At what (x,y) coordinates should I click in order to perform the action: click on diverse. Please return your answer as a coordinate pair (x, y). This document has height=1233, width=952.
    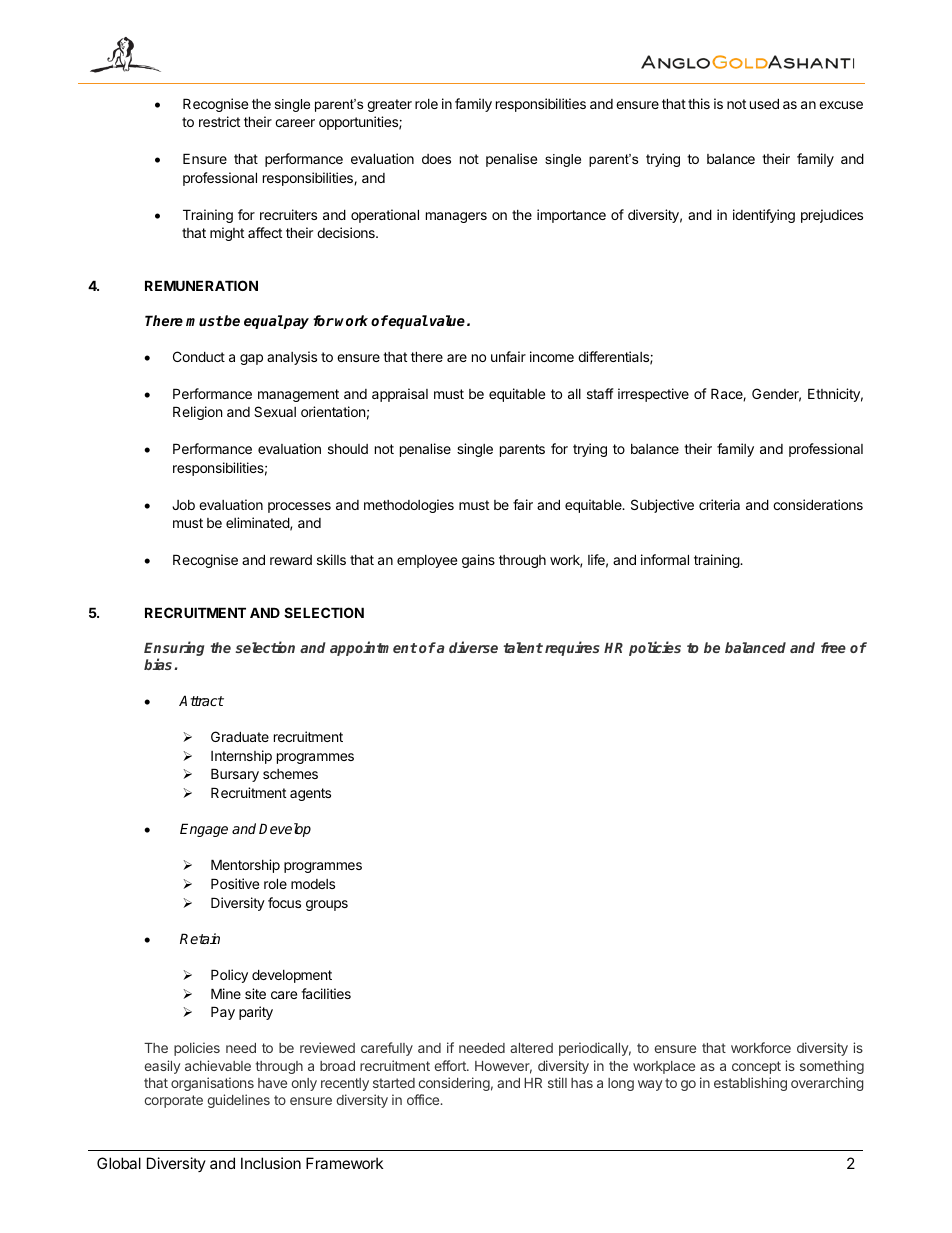
    Looking at the image, I should click on (473, 647).
